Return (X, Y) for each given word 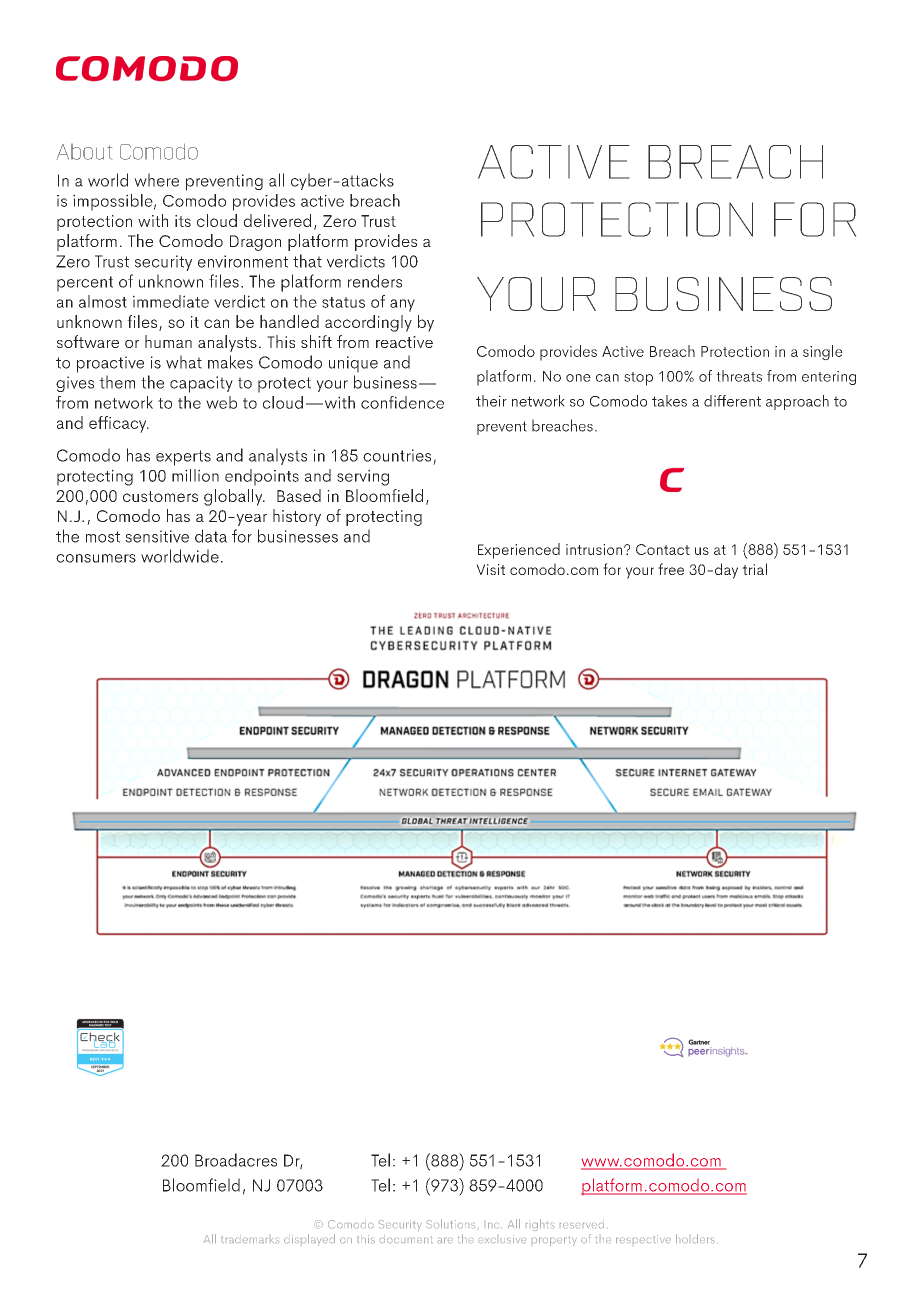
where (156, 180)
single (823, 353)
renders (375, 281)
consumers (96, 558)
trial (754, 569)
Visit (490, 569)
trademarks (250, 1240)
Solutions (451, 1223)
